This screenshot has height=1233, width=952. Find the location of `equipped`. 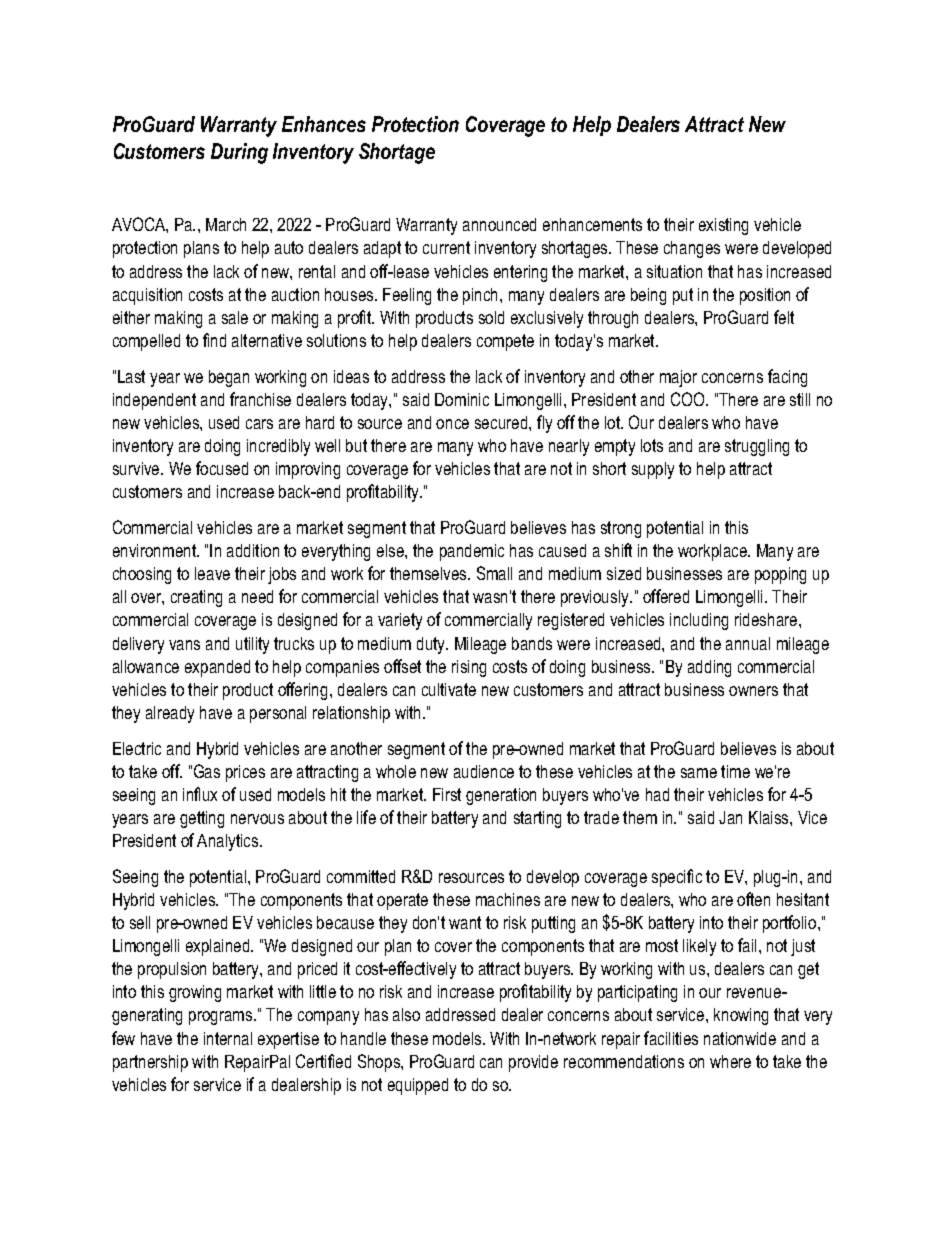

equipped is located at coordinates (418, 1086).
